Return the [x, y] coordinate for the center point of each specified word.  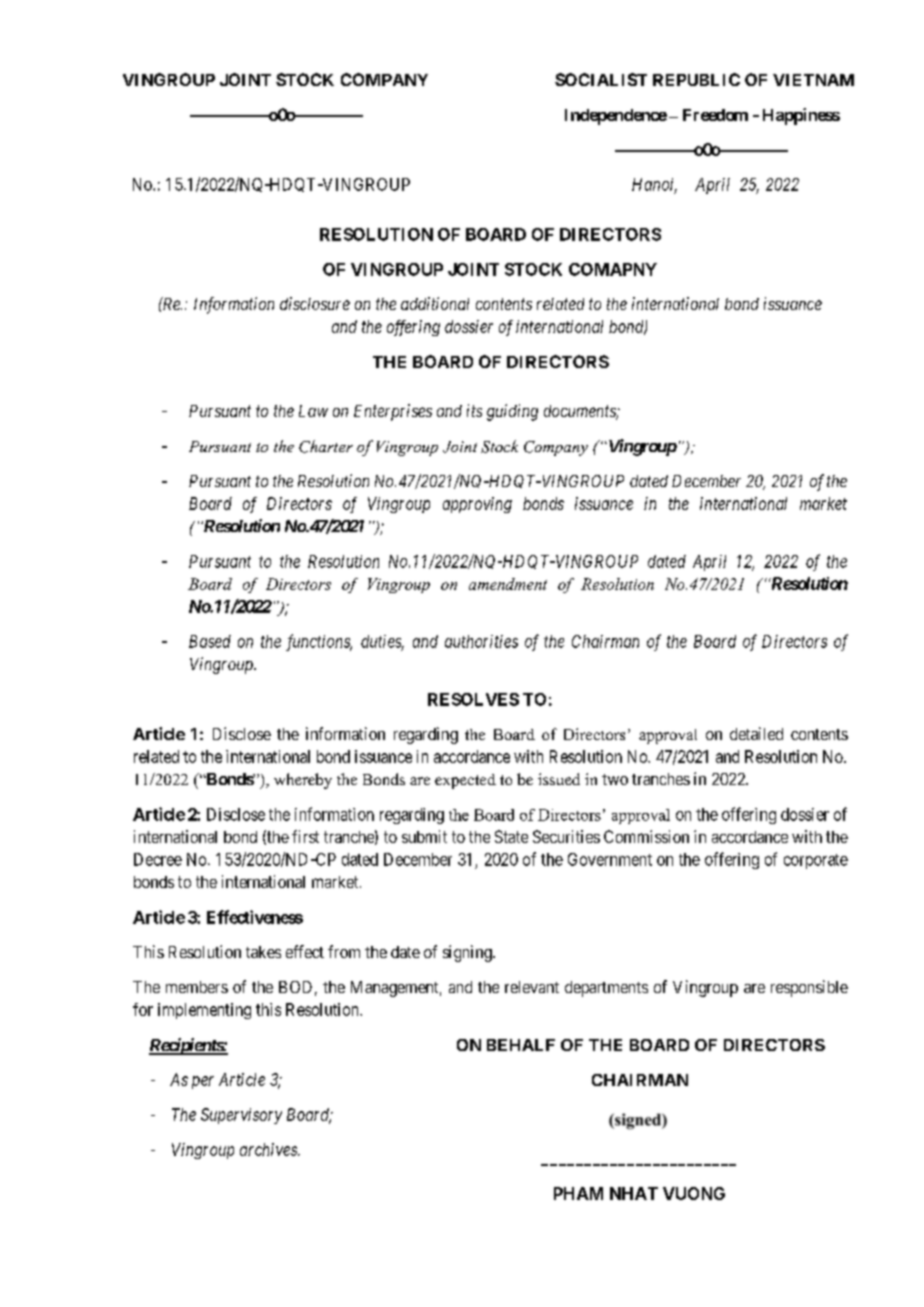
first [305, 836]
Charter [326, 446]
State [511, 836]
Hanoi [654, 185]
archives [269, 1149]
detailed [756, 733]
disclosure [315, 303]
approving [477, 505]
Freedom [715, 115]
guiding [512, 412]
